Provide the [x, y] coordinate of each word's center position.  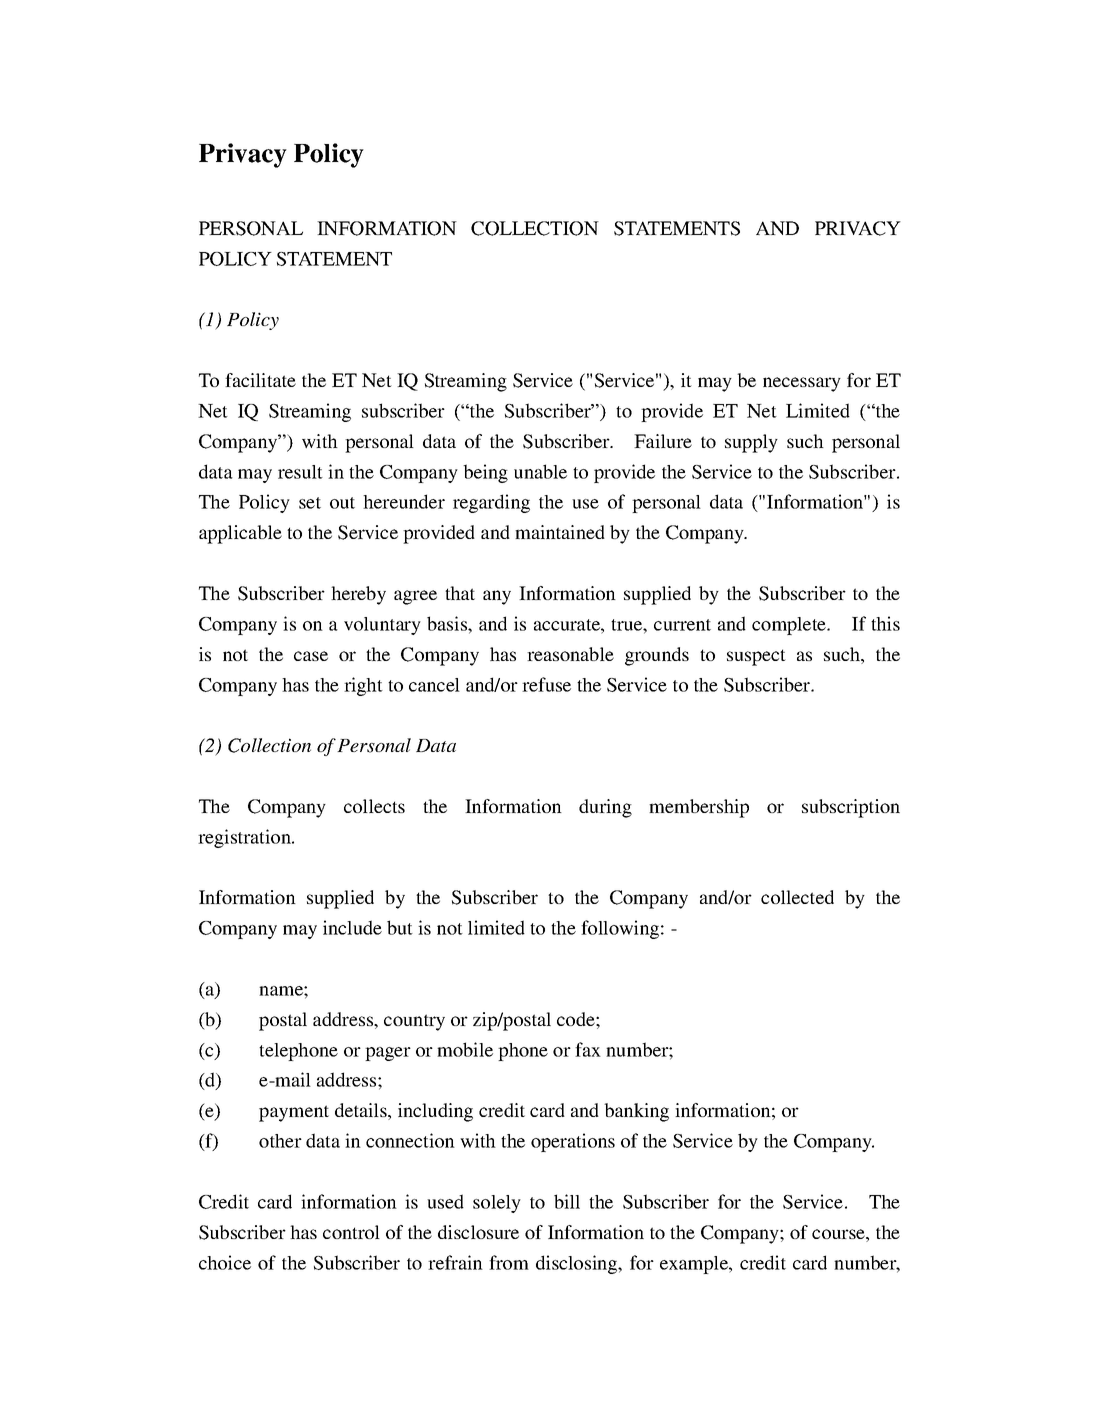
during [605, 808]
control [351, 1232]
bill [567, 1201]
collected [797, 897]
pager [388, 1054]
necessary [802, 384]
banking [636, 1112]
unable [540, 471]
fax [588, 1049]
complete [790, 626]
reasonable [570, 654]
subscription [851, 808]
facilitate [260, 380]
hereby [358, 595]
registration [245, 838]
